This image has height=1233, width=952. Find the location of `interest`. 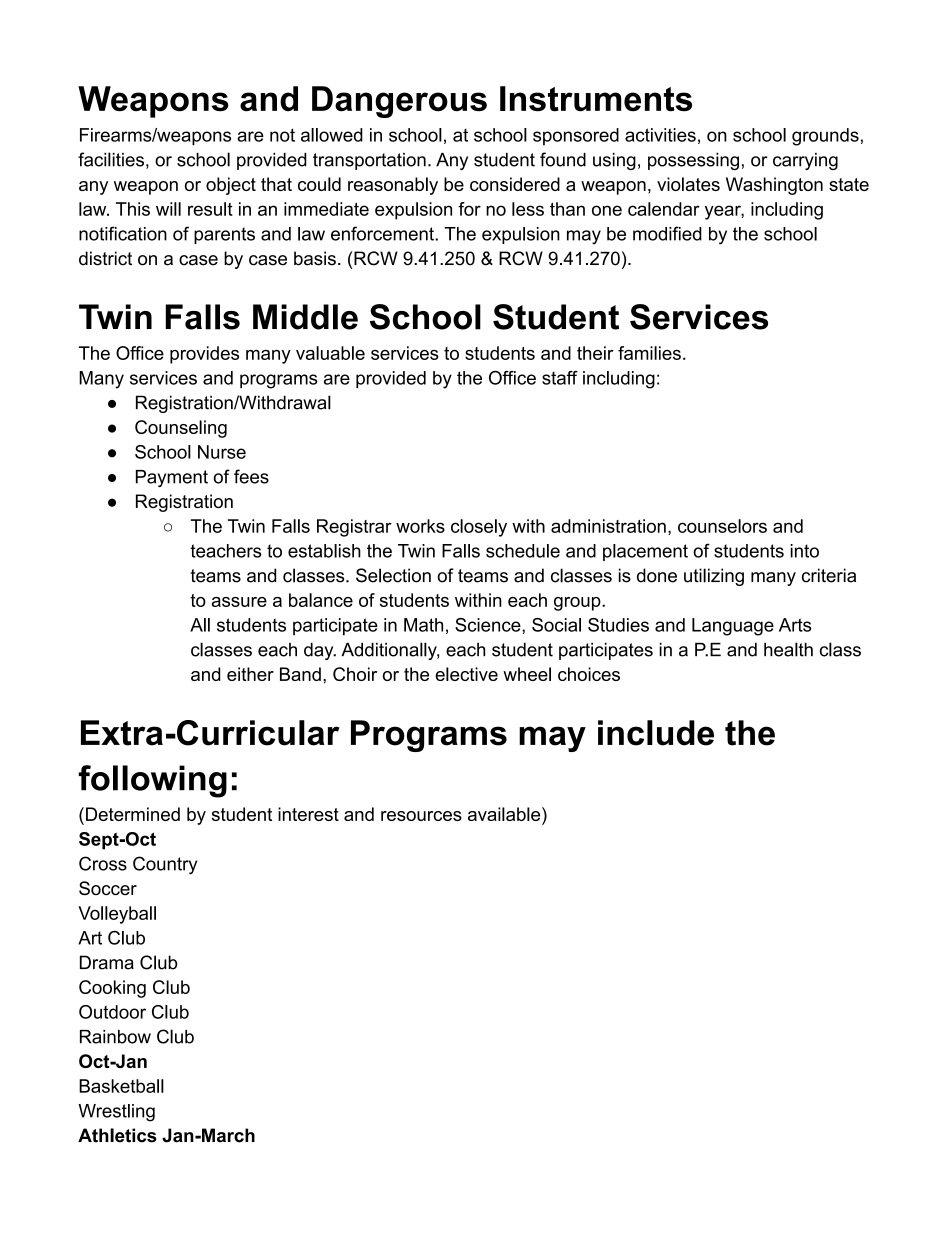

interest is located at coordinates (308, 814).
